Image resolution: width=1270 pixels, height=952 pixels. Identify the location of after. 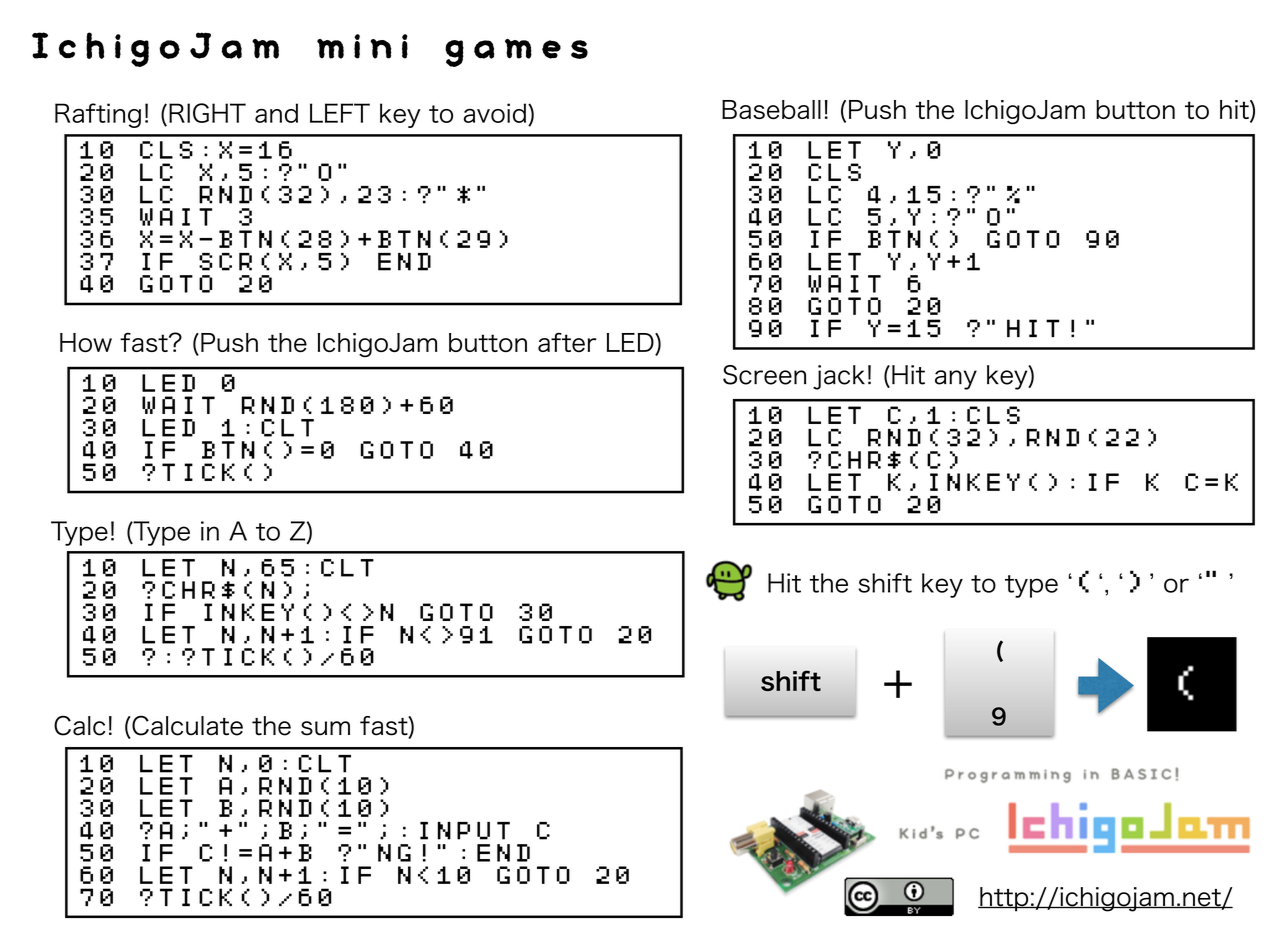
(567, 342).
